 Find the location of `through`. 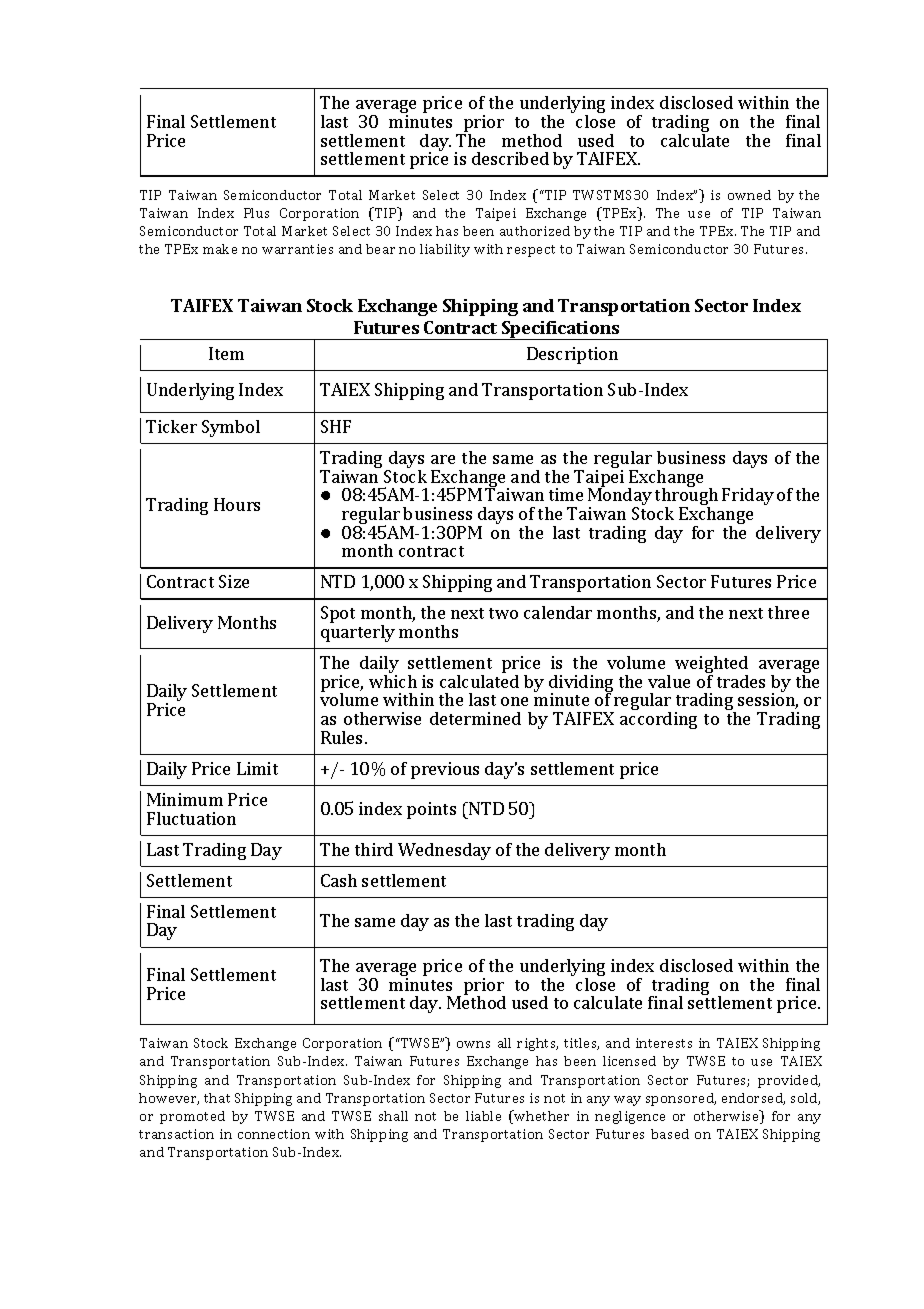

through is located at coordinates (686, 497).
